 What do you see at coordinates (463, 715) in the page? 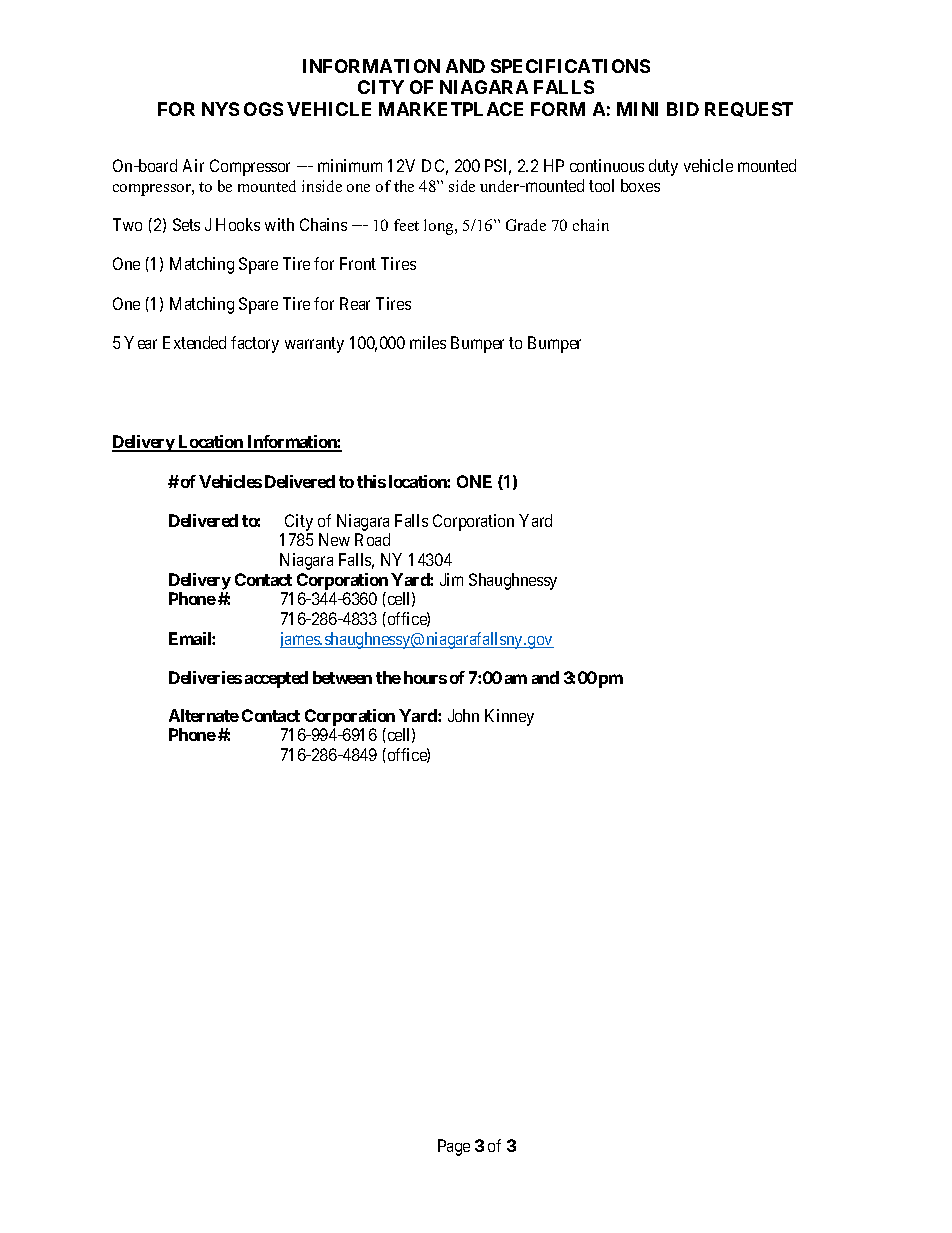
I see `John` at bounding box center [463, 715].
